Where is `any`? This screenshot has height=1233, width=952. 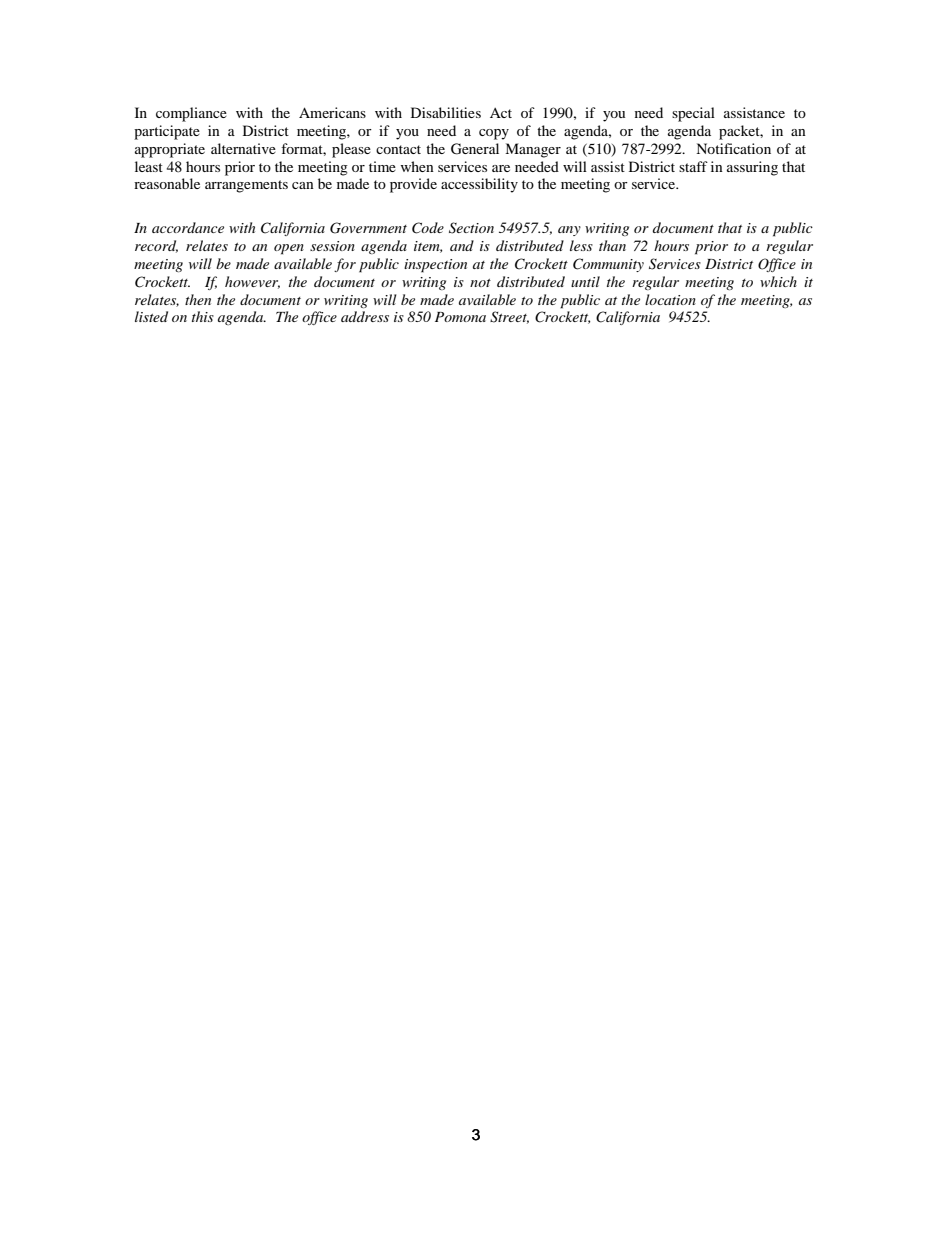
any is located at coordinates (569, 231).
